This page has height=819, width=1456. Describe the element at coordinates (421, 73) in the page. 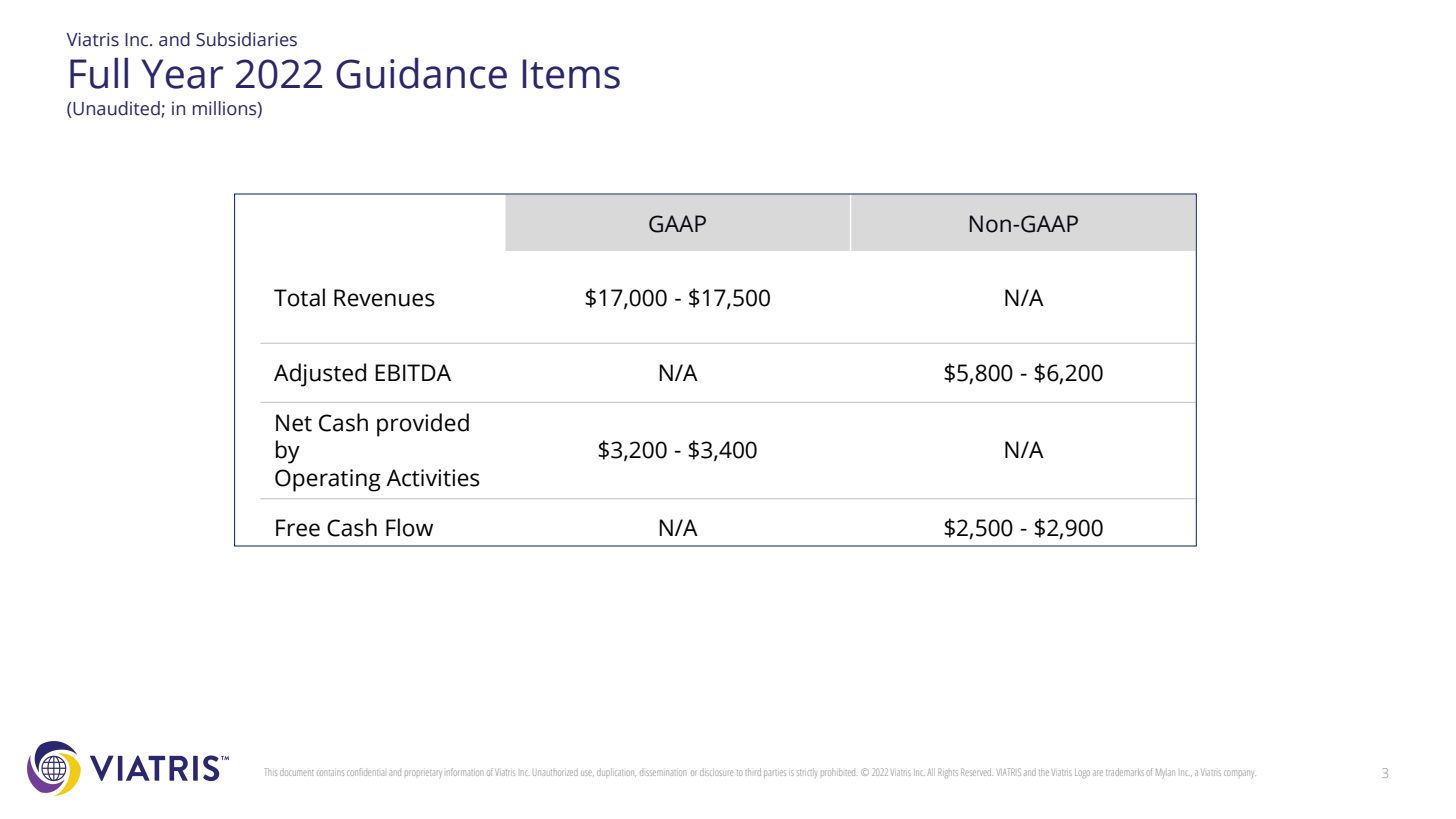

I see `Guidance` at that location.
